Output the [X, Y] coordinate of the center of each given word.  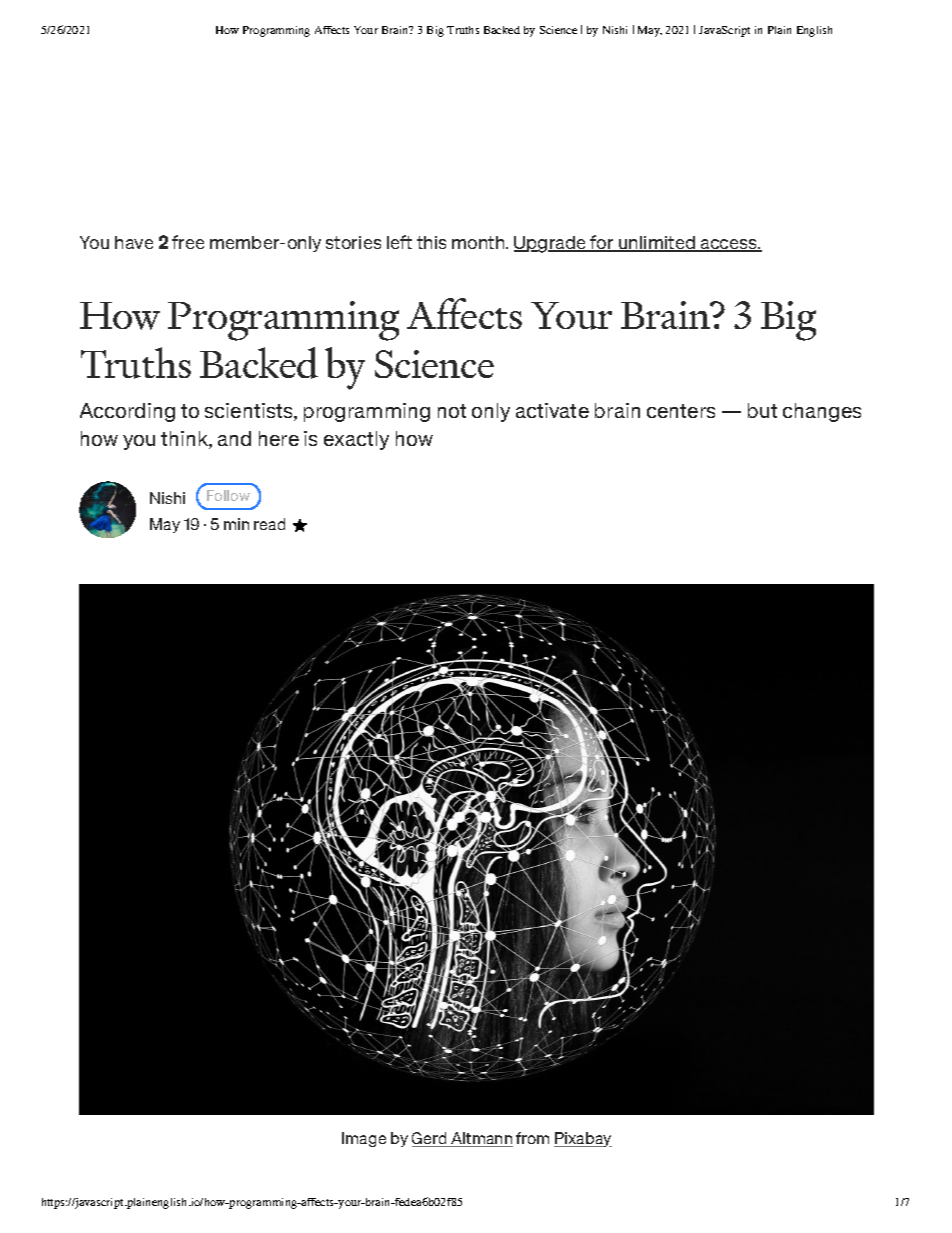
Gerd [430, 1139]
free [188, 242]
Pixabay [583, 1139]
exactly [356, 440]
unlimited [657, 244]
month [479, 242]
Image [364, 1139]
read [269, 524]
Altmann [481, 1139]
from [532, 1138]
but [762, 410]
